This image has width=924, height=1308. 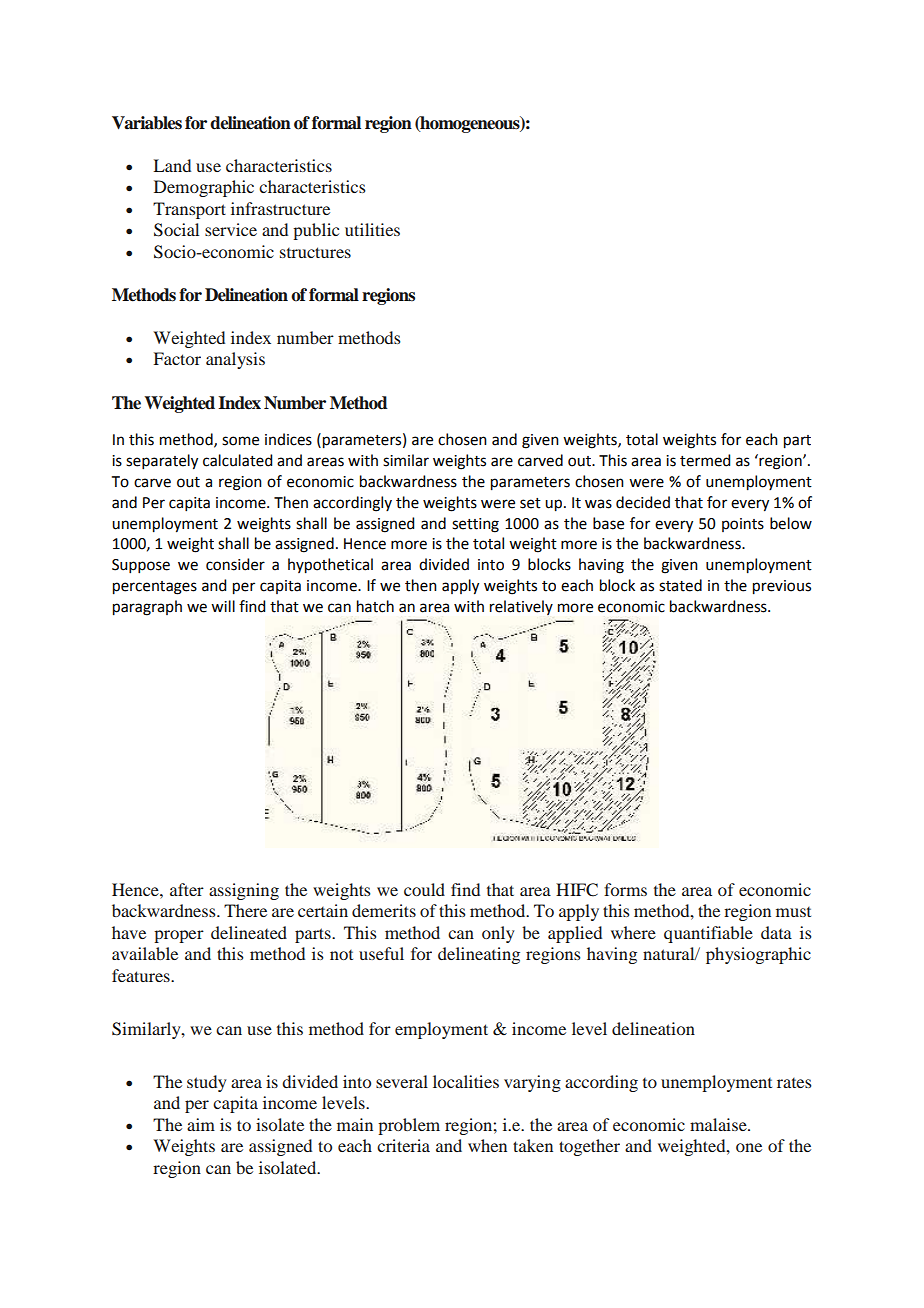 What do you see at coordinates (680, 585) in the image?
I see `stated` at bounding box center [680, 585].
